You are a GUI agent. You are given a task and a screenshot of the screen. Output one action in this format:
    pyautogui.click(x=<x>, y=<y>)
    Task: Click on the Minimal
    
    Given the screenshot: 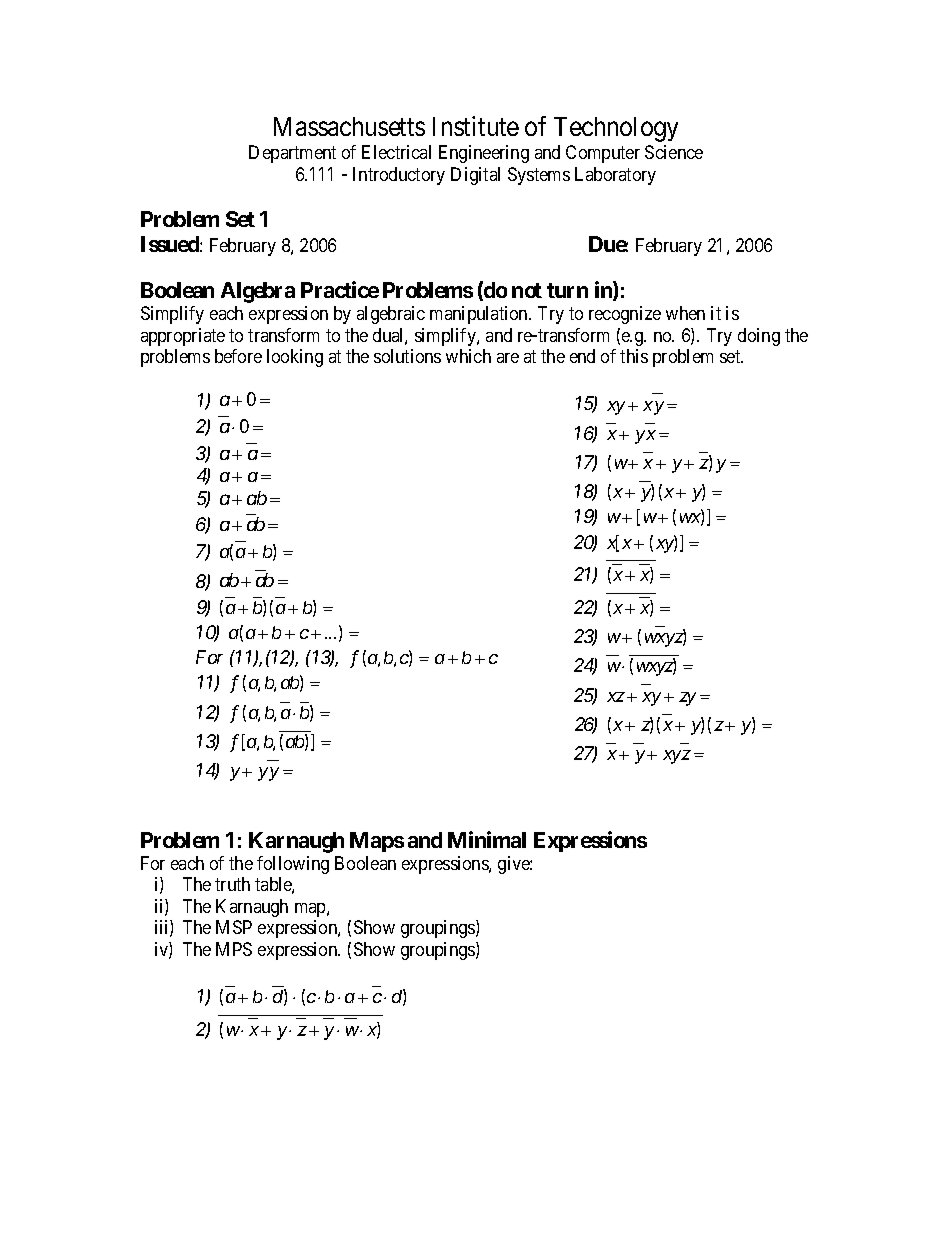 What is the action you would take?
    pyautogui.click(x=487, y=839)
